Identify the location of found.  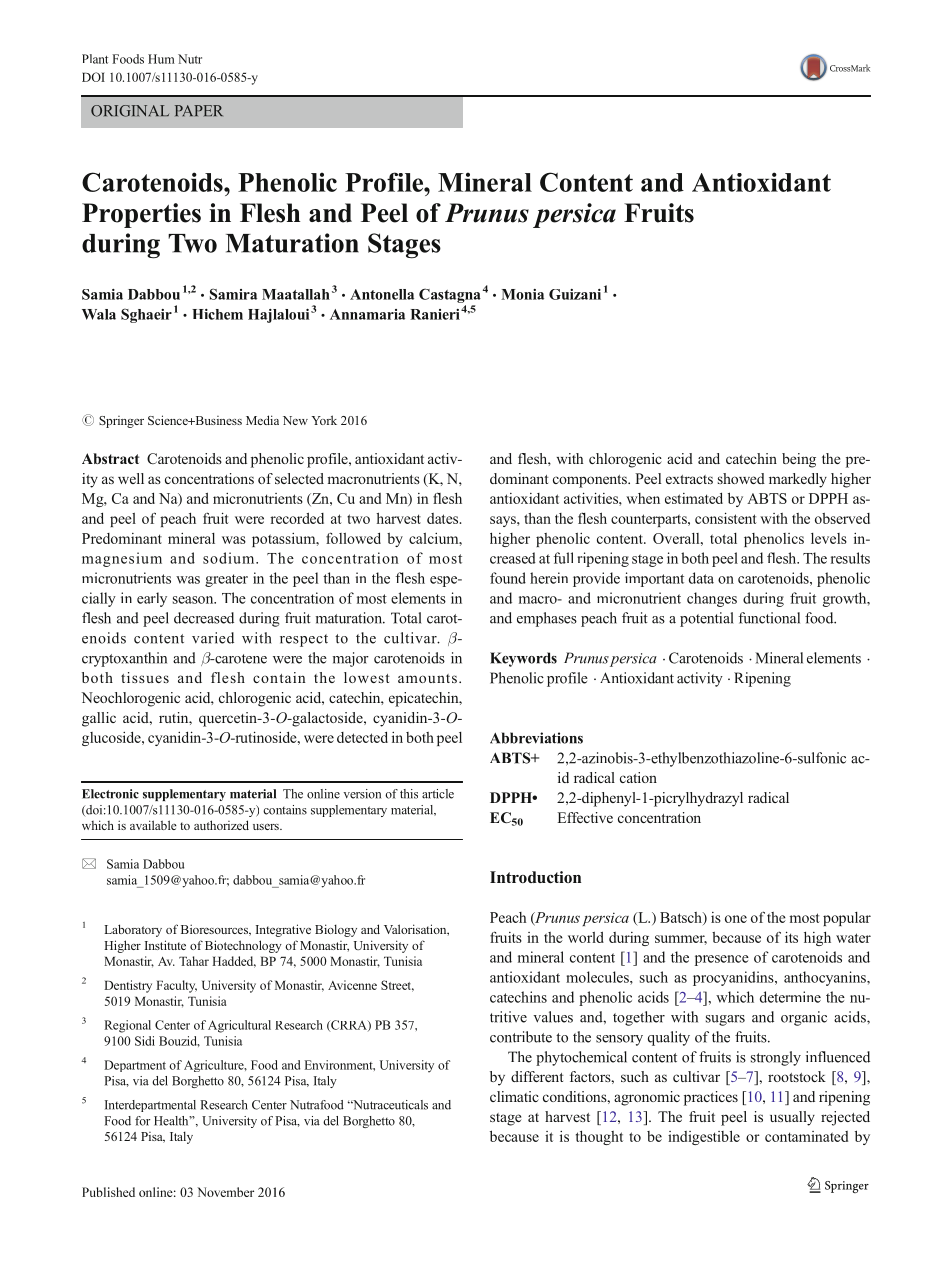
(508, 578).
